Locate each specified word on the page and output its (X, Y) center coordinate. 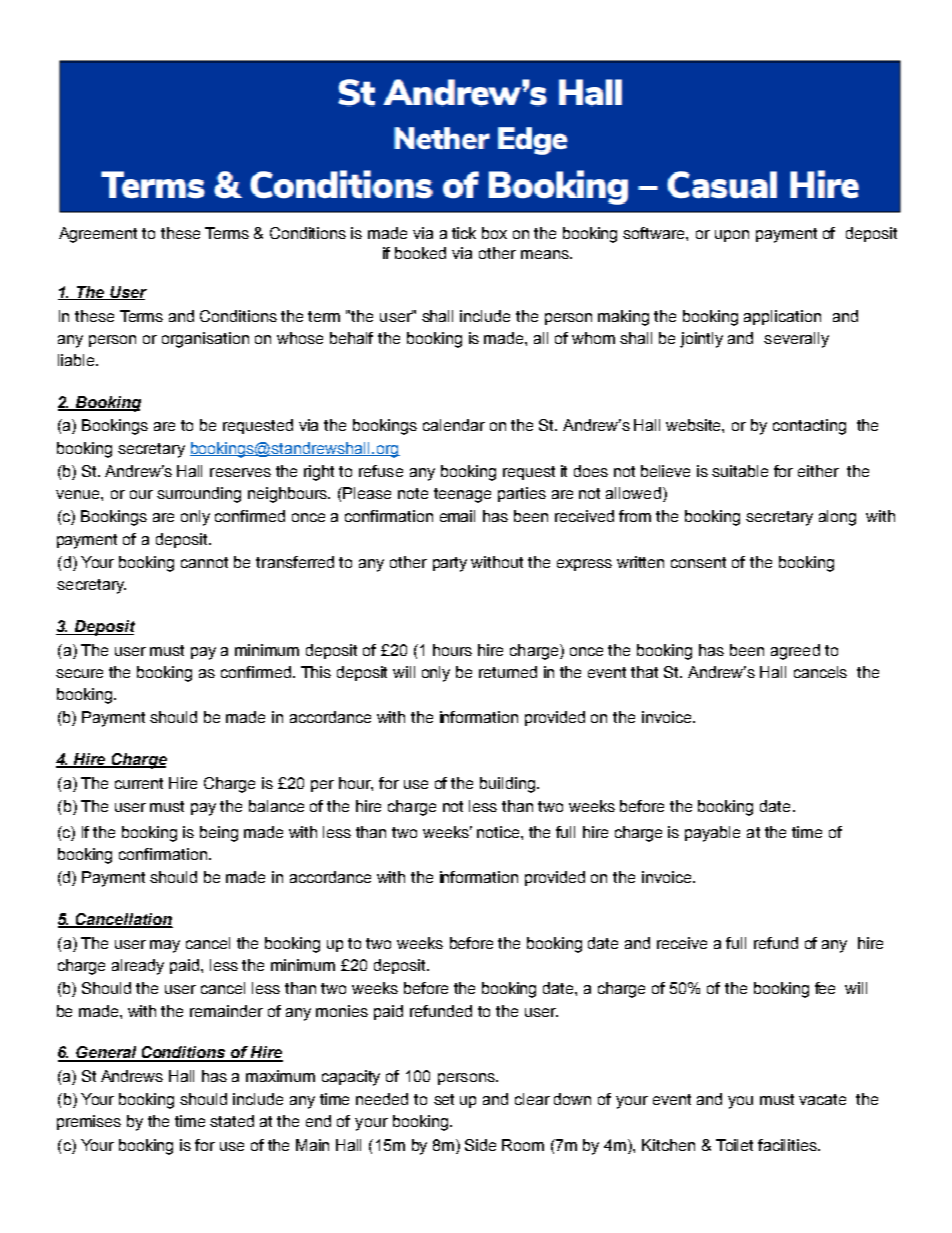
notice (499, 832)
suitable (740, 471)
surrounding (199, 495)
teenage (462, 495)
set (444, 1099)
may (165, 946)
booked (420, 253)
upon (732, 236)
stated (232, 1121)
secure (79, 673)
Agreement (98, 235)
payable (712, 834)
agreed (795, 652)
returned (508, 672)
